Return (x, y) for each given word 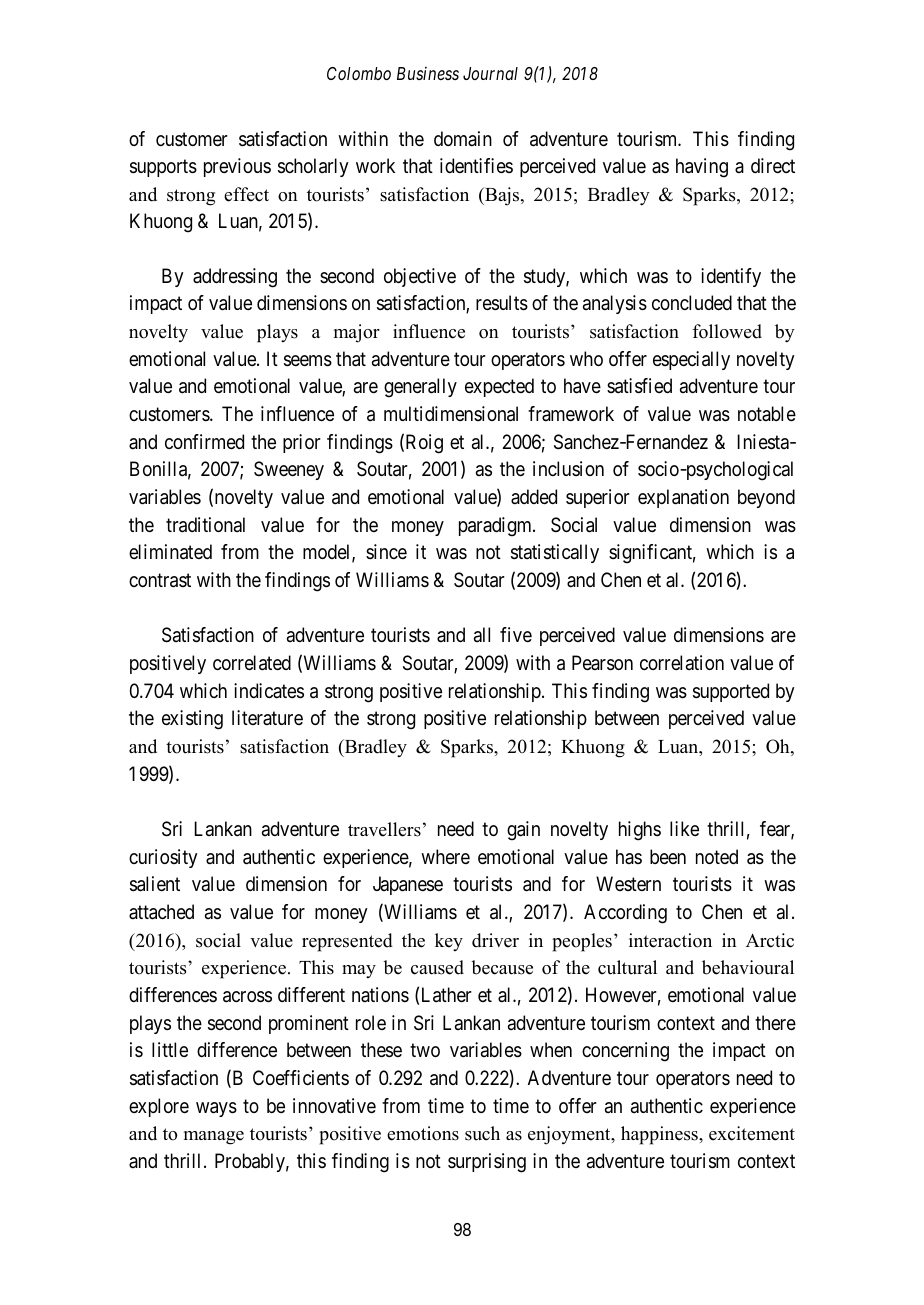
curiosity (163, 858)
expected (499, 387)
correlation (682, 662)
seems (308, 361)
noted (717, 856)
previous (237, 167)
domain (463, 139)
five (516, 634)
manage (214, 1138)
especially (691, 360)
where (445, 857)
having (702, 168)
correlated (252, 663)
